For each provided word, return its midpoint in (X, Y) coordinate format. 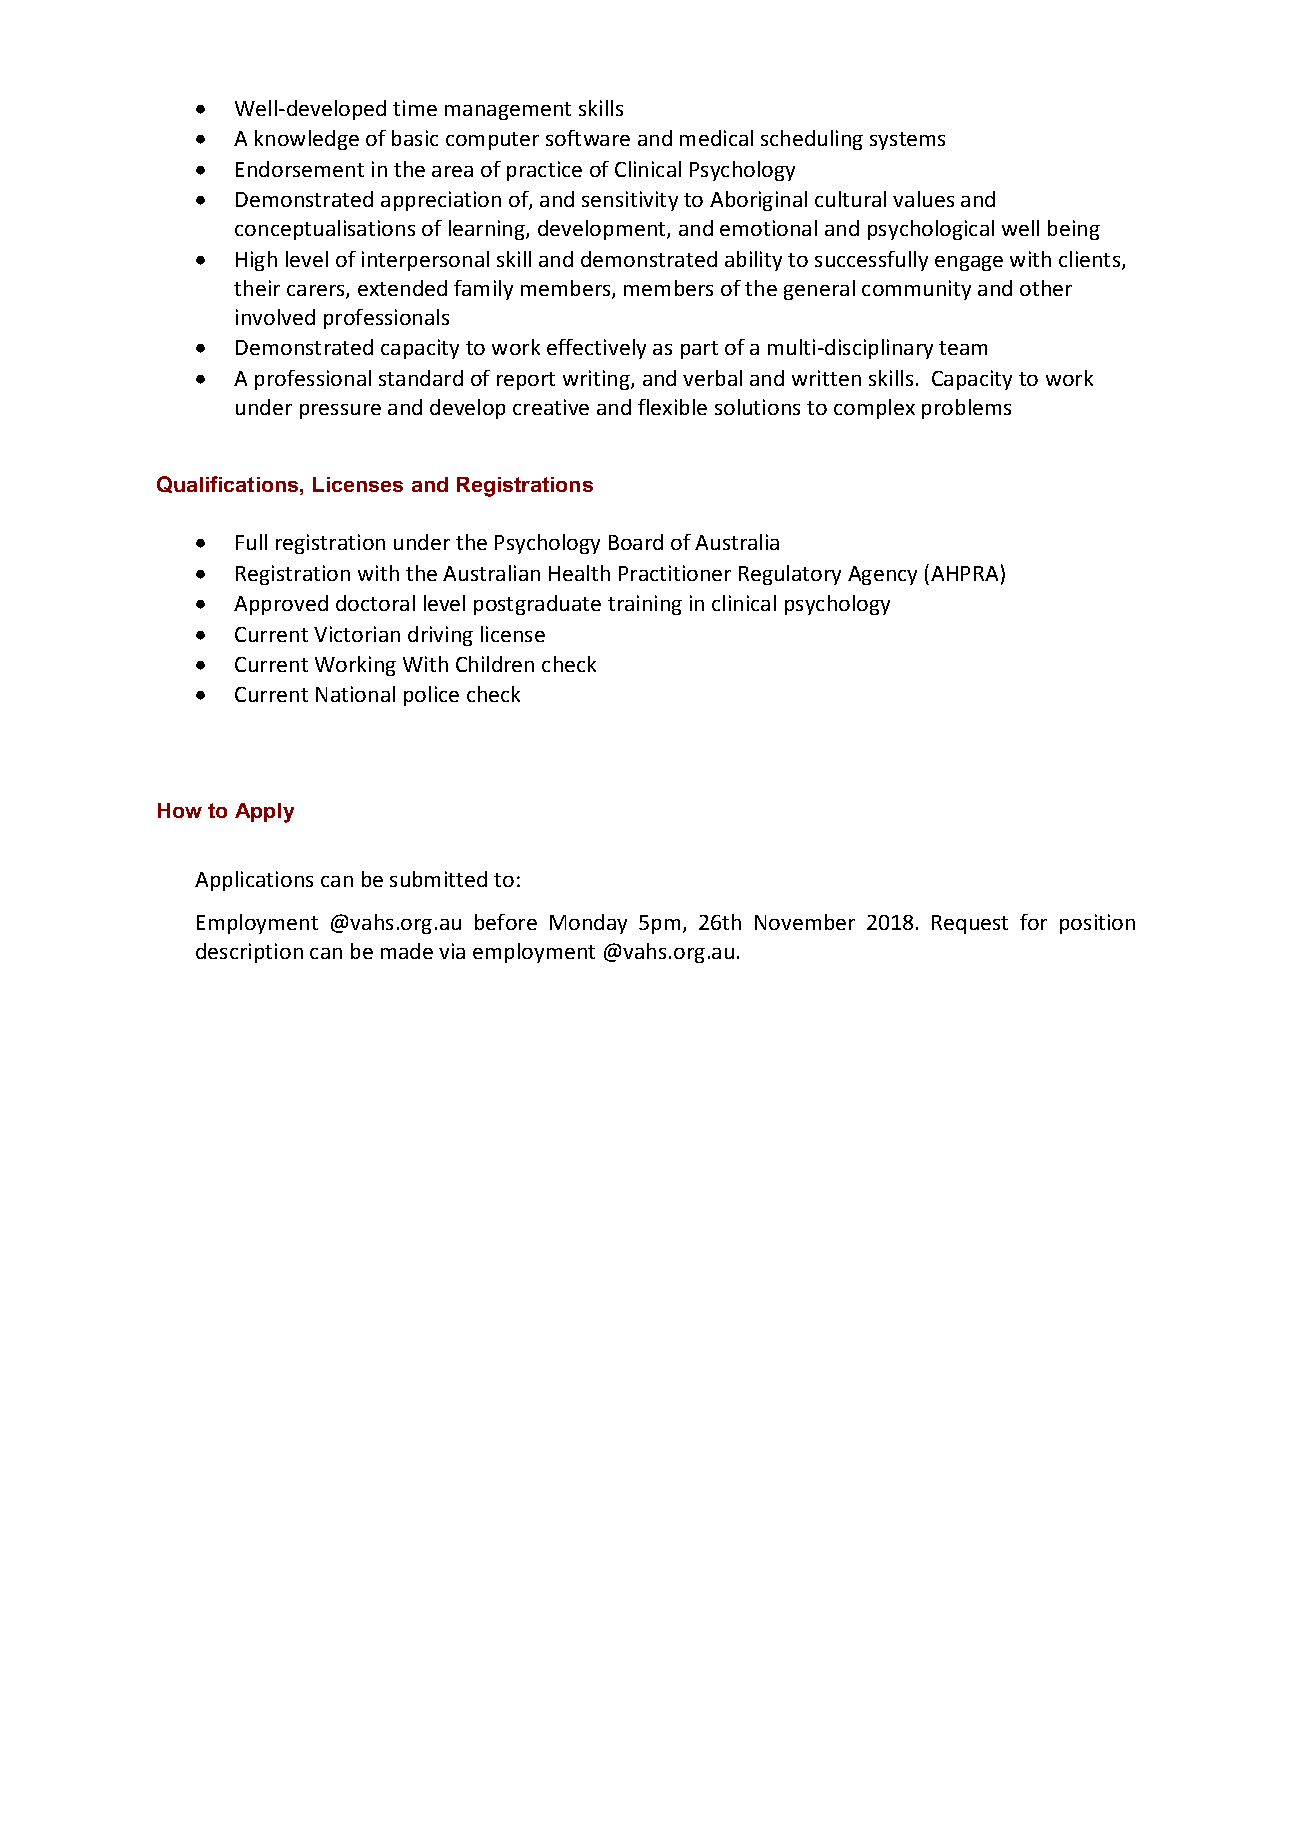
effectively (596, 349)
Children (495, 664)
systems (907, 141)
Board (636, 542)
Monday (588, 924)
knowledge (307, 140)
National (355, 694)
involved (275, 317)
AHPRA (964, 573)
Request (970, 924)
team (963, 348)
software (588, 138)
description (249, 953)
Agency (882, 575)
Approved (281, 605)
